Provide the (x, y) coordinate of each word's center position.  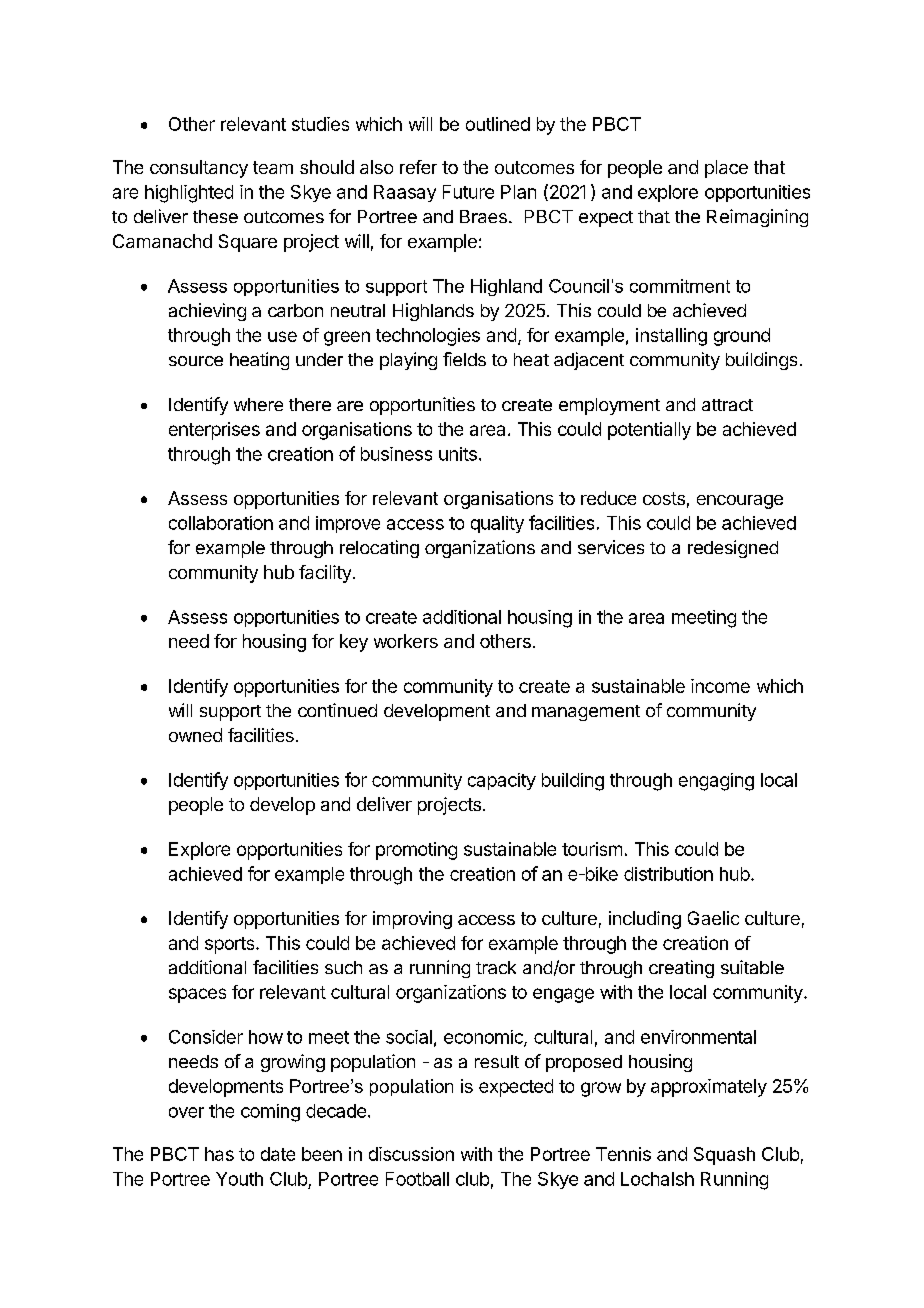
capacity (502, 781)
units (458, 454)
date (278, 1154)
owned (195, 735)
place (726, 169)
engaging (716, 782)
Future (468, 192)
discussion (411, 1154)
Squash (724, 1156)
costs (664, 498)
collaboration (221, 523)
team (273, 167)
